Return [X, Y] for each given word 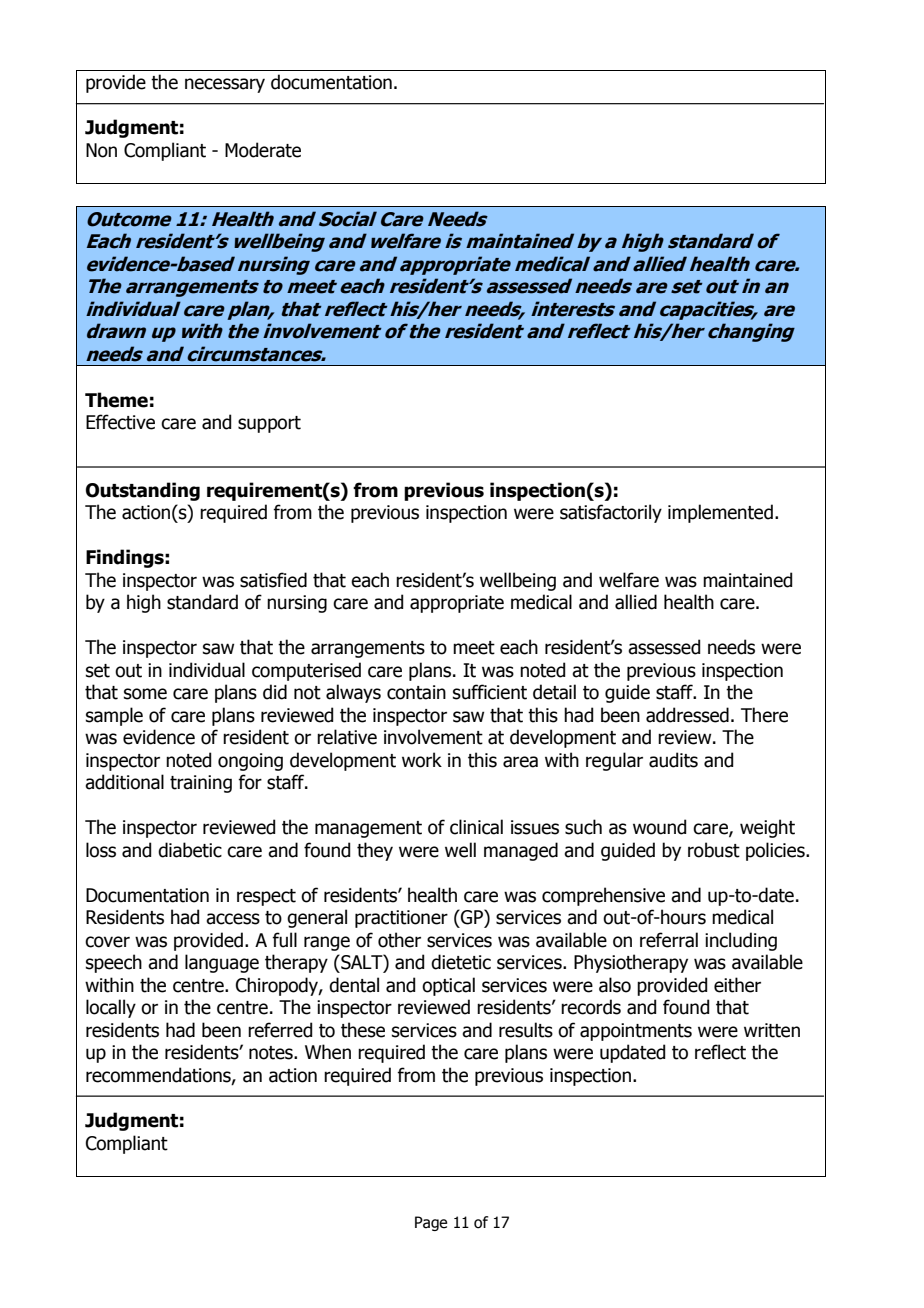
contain [416, 692]
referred [280, 1030]
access [233, 919]
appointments [636, 1032]
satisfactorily [611, 513]
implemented [720, 513]
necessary [225, 85]
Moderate [263, 150]
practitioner [401, 919]
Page [431, 1223]
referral [669, 940]
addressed [687, 715]
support [269, 424]
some [145, 694]
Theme [116, 400]
